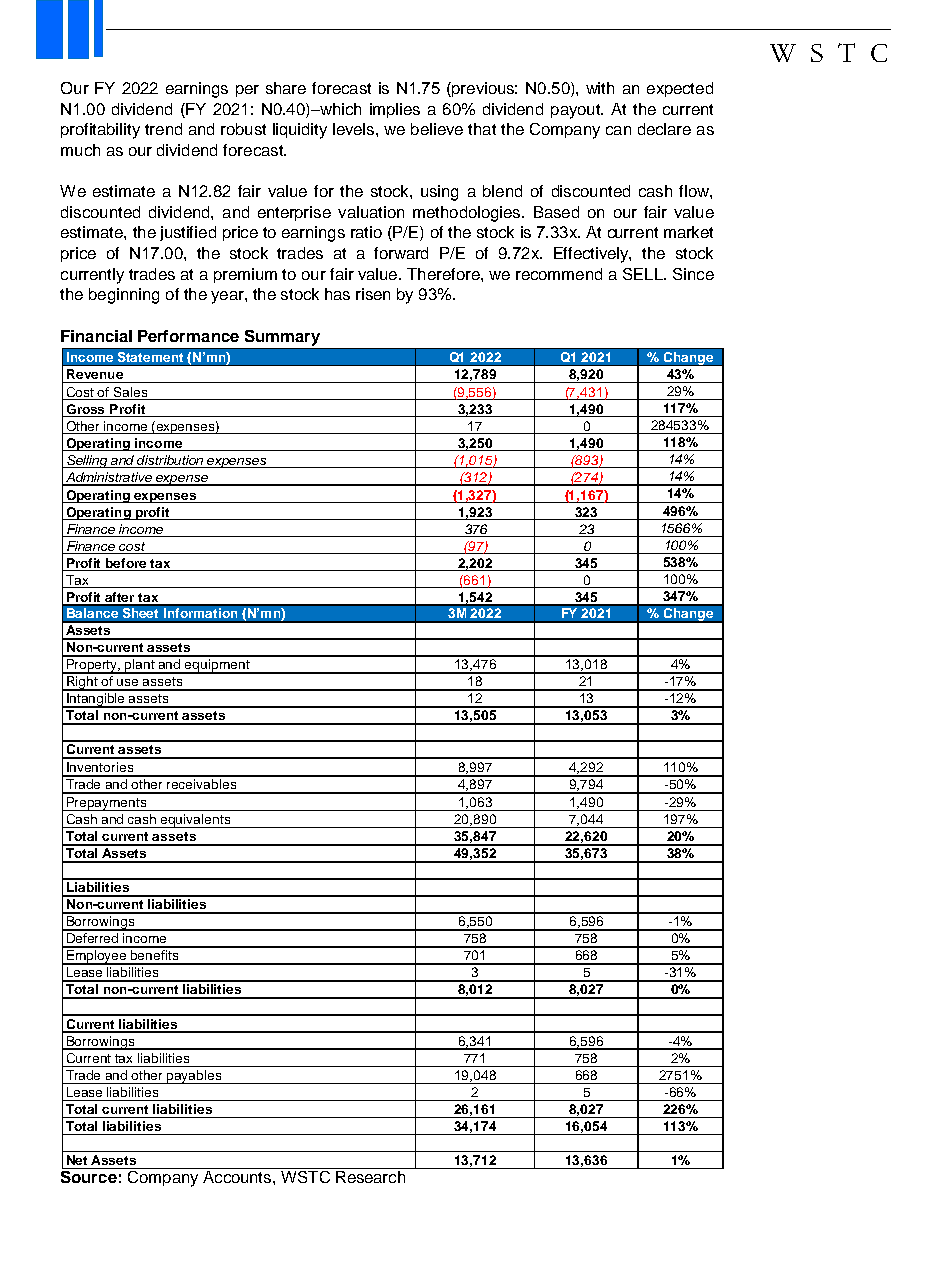 Image resolution: width=928 pixels, height=1288 pixels. What do you see at coordinates (373, 294) in the page?
I see `risen` at bounding box center [373, 294].
